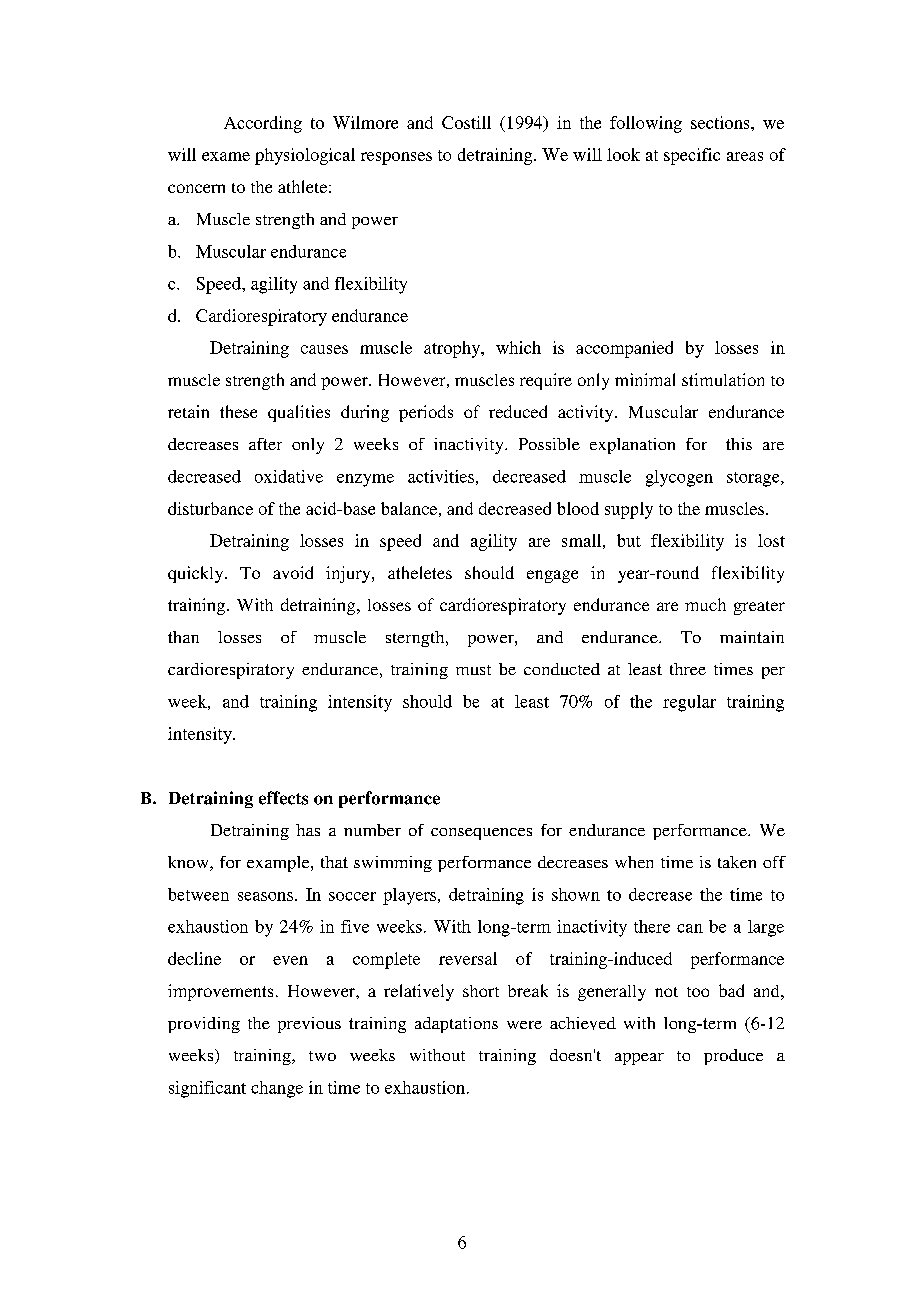  Describe the element at coordinates (265, 444) in the document. I see `after` at that location.
